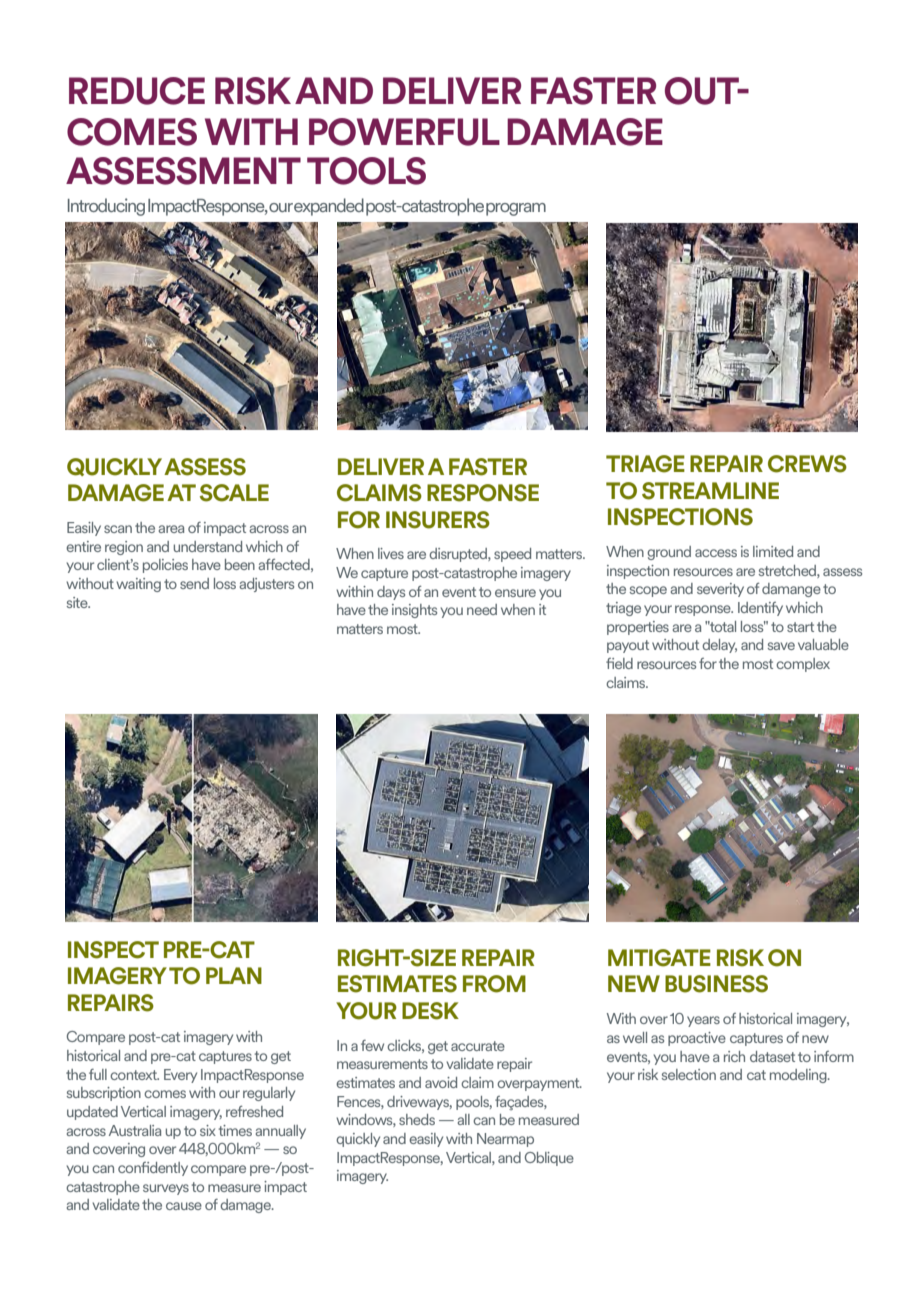  What do you see at coordinates (659, 958) in the image?
I see `MITIGATE` at bounding box center [659, 958].
